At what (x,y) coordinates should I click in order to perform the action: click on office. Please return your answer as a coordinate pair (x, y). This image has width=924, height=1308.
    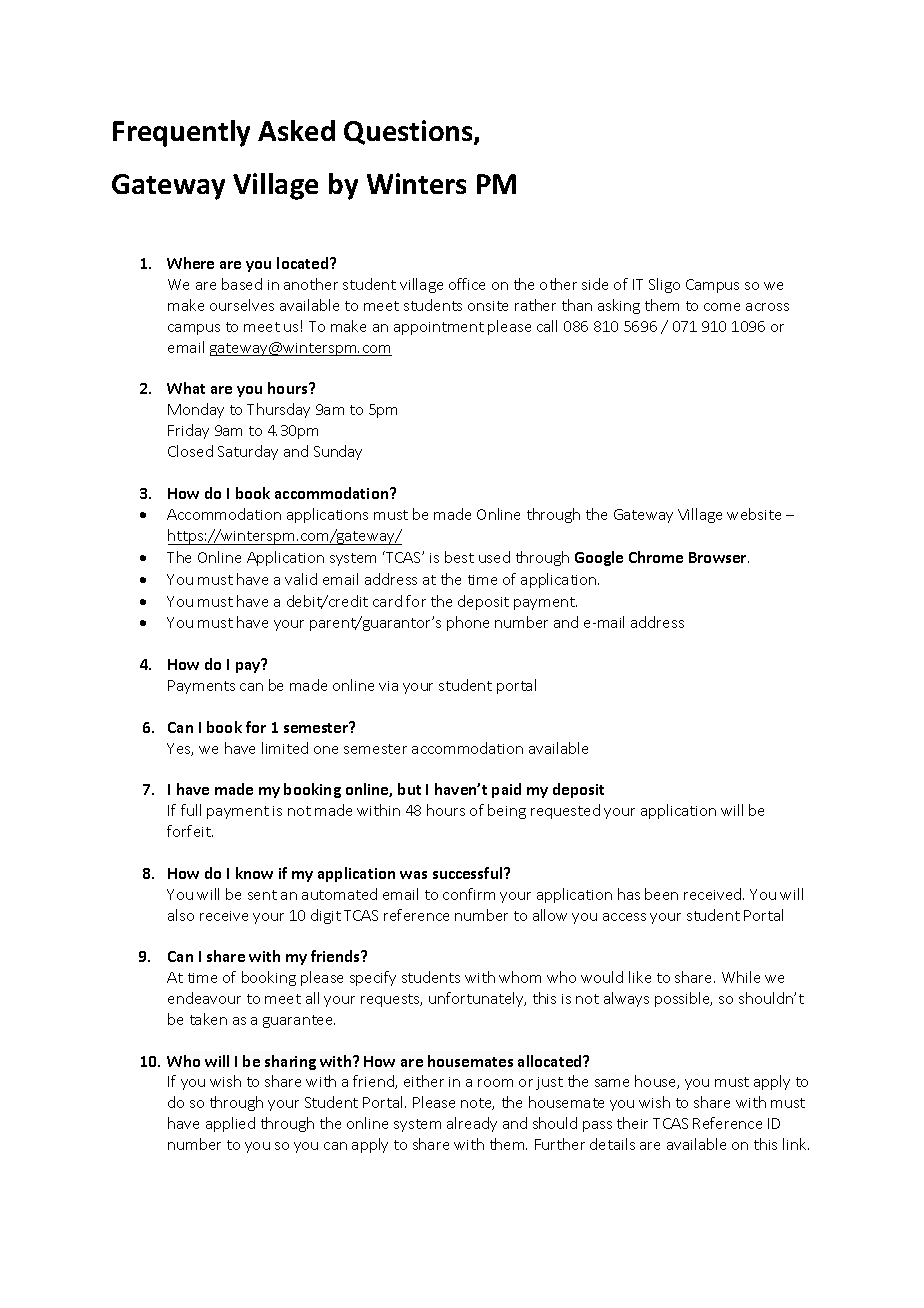
    Looking at the image, I should click on (467, 284).
